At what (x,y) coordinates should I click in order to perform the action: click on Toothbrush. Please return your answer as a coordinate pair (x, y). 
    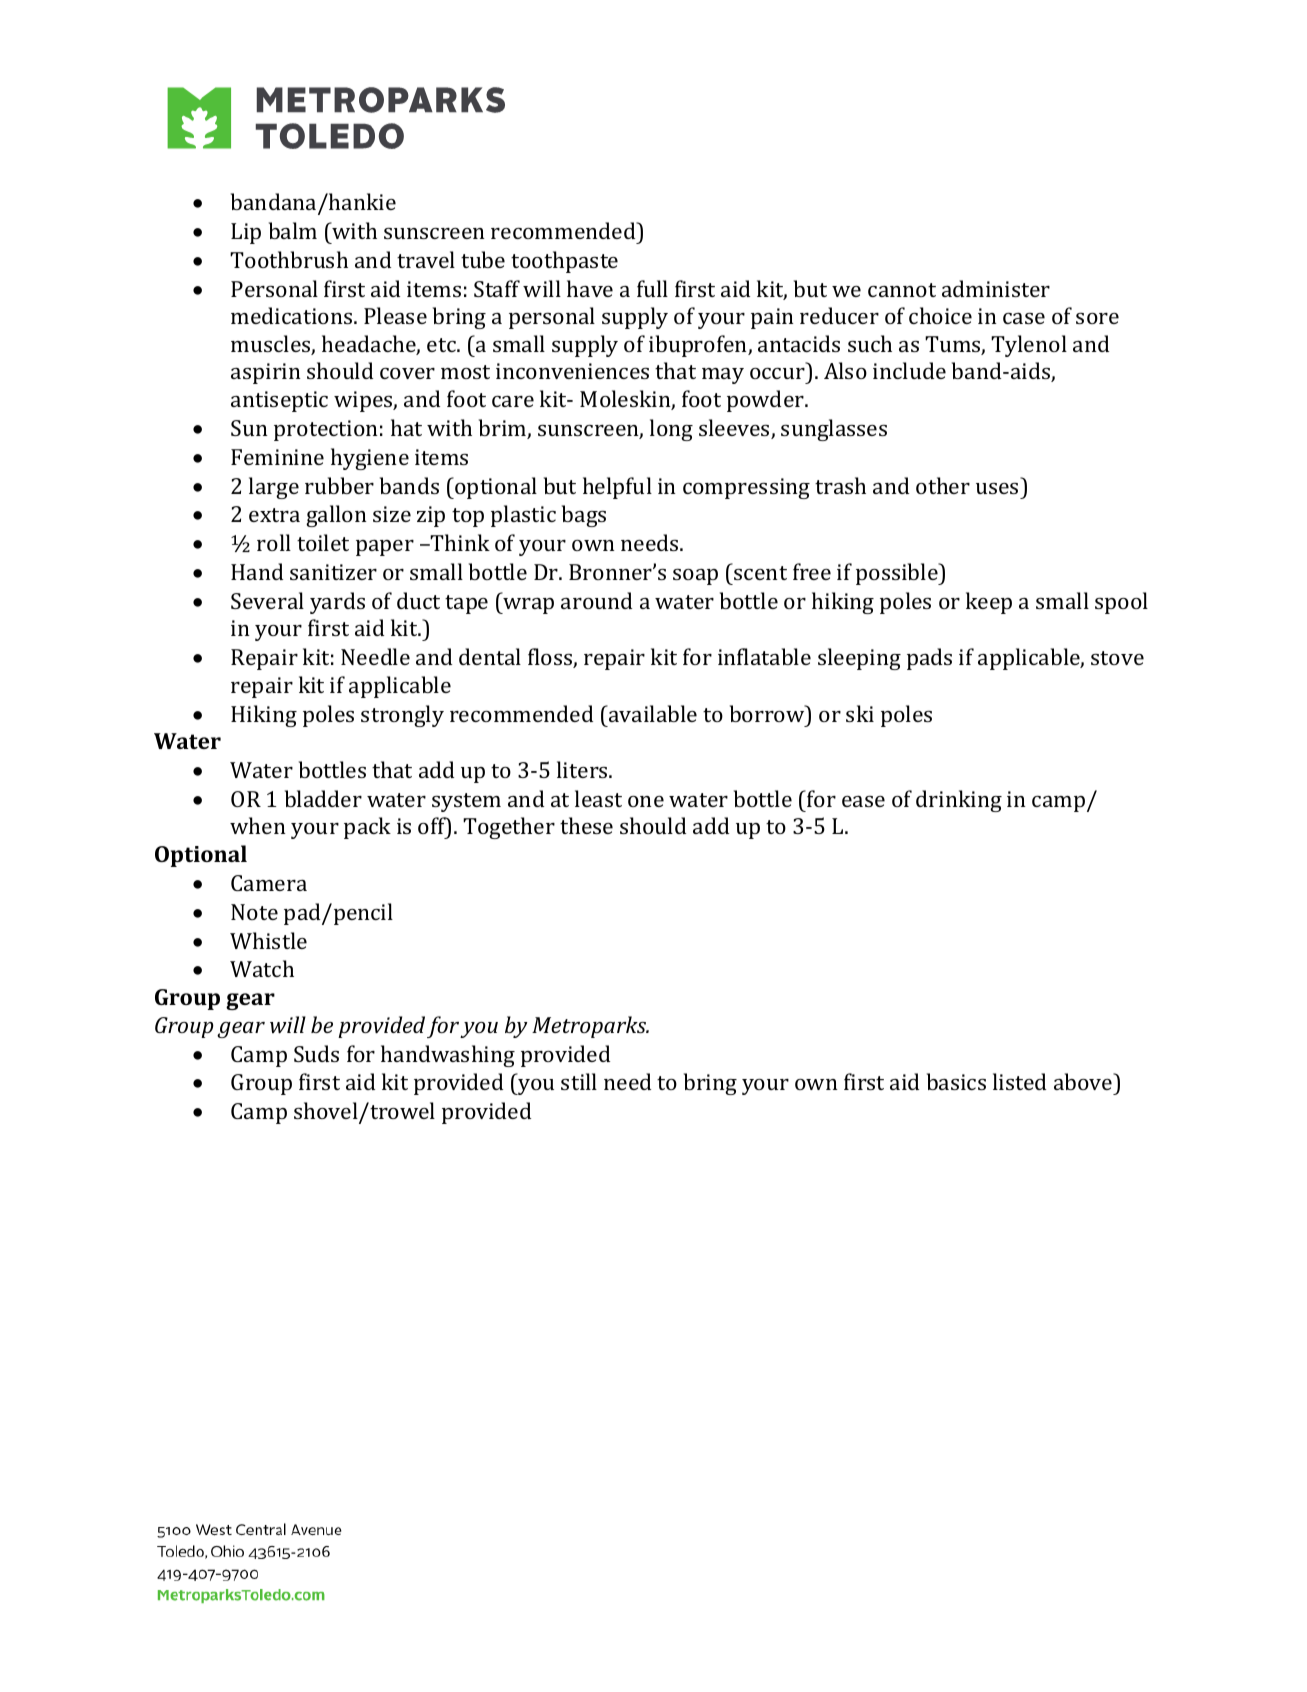
    Looking at the image, I should click on (289, 259).
